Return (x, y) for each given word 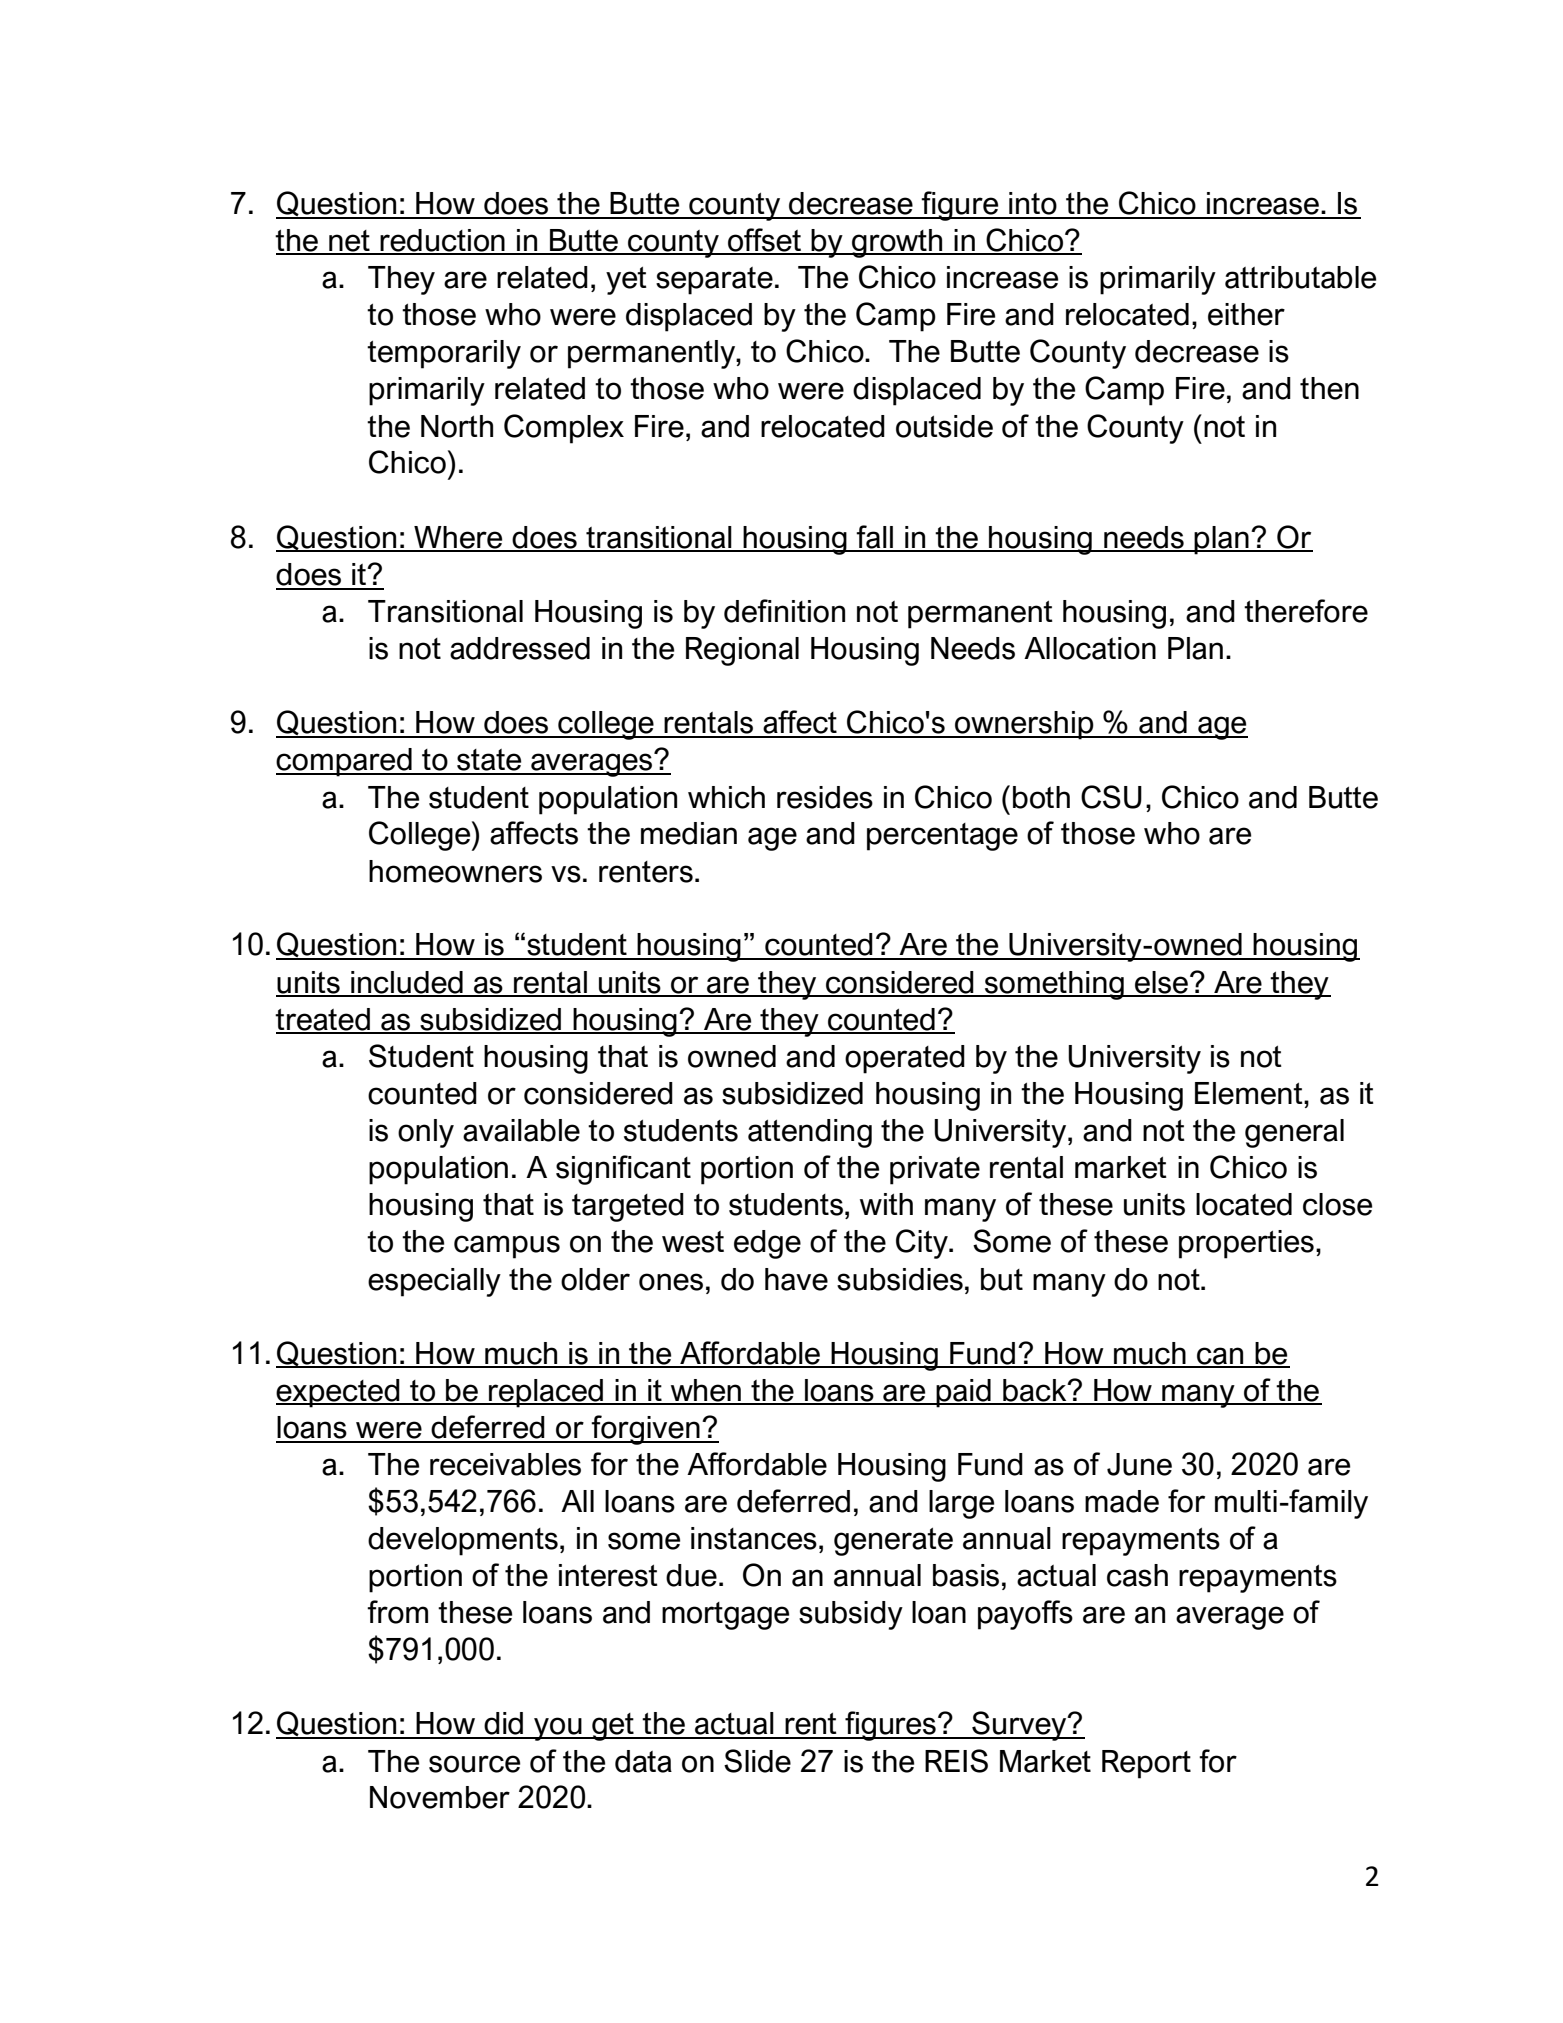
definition (784, 611)
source (474, 1764)
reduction (442, 241)
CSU (1111, 797)
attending (810, 1133)
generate (893, 1542)
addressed (520, 648)
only (426, 1133)
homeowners (455, 871)
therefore (1306, 611)
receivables (505, 1464)
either (1246, 314)
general (1294, 1133)
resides (825, 797)
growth (897, 243)
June (1139, 1464)
